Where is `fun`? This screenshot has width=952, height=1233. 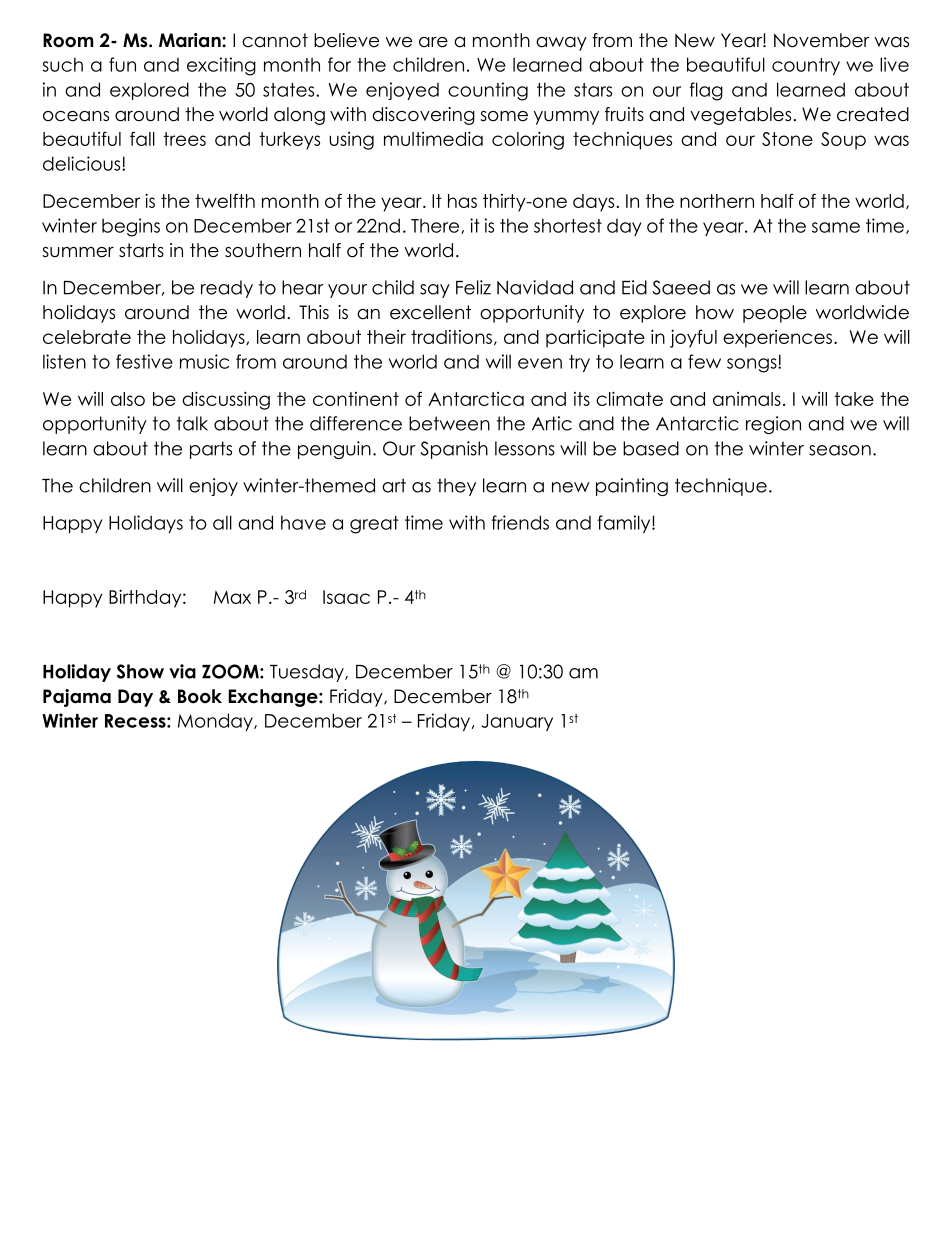
fun is located at coordinates (122, 64).
